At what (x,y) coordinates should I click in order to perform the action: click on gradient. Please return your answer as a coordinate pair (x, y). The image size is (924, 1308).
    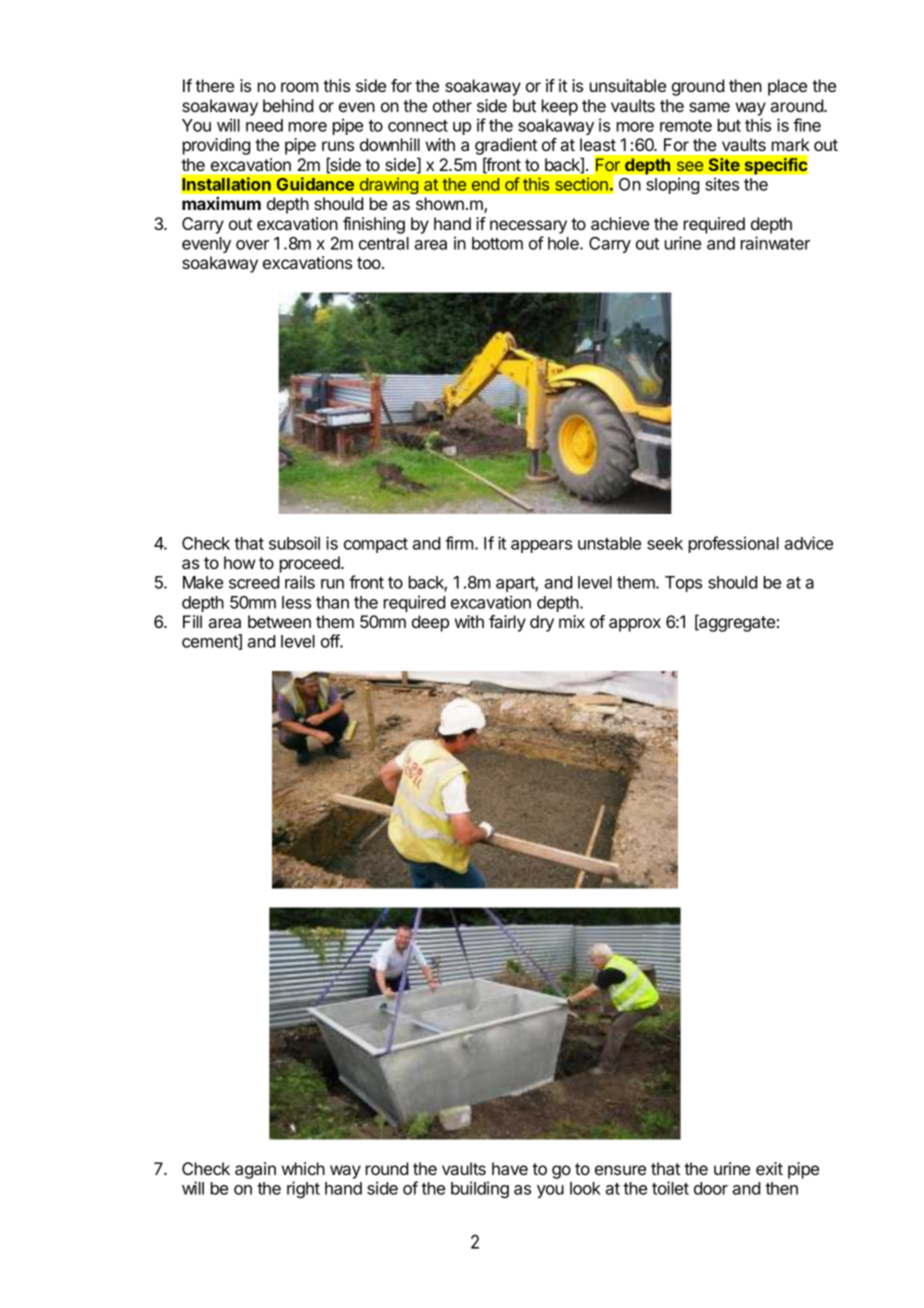
    Looking at the image, I should click on (506, 148).
